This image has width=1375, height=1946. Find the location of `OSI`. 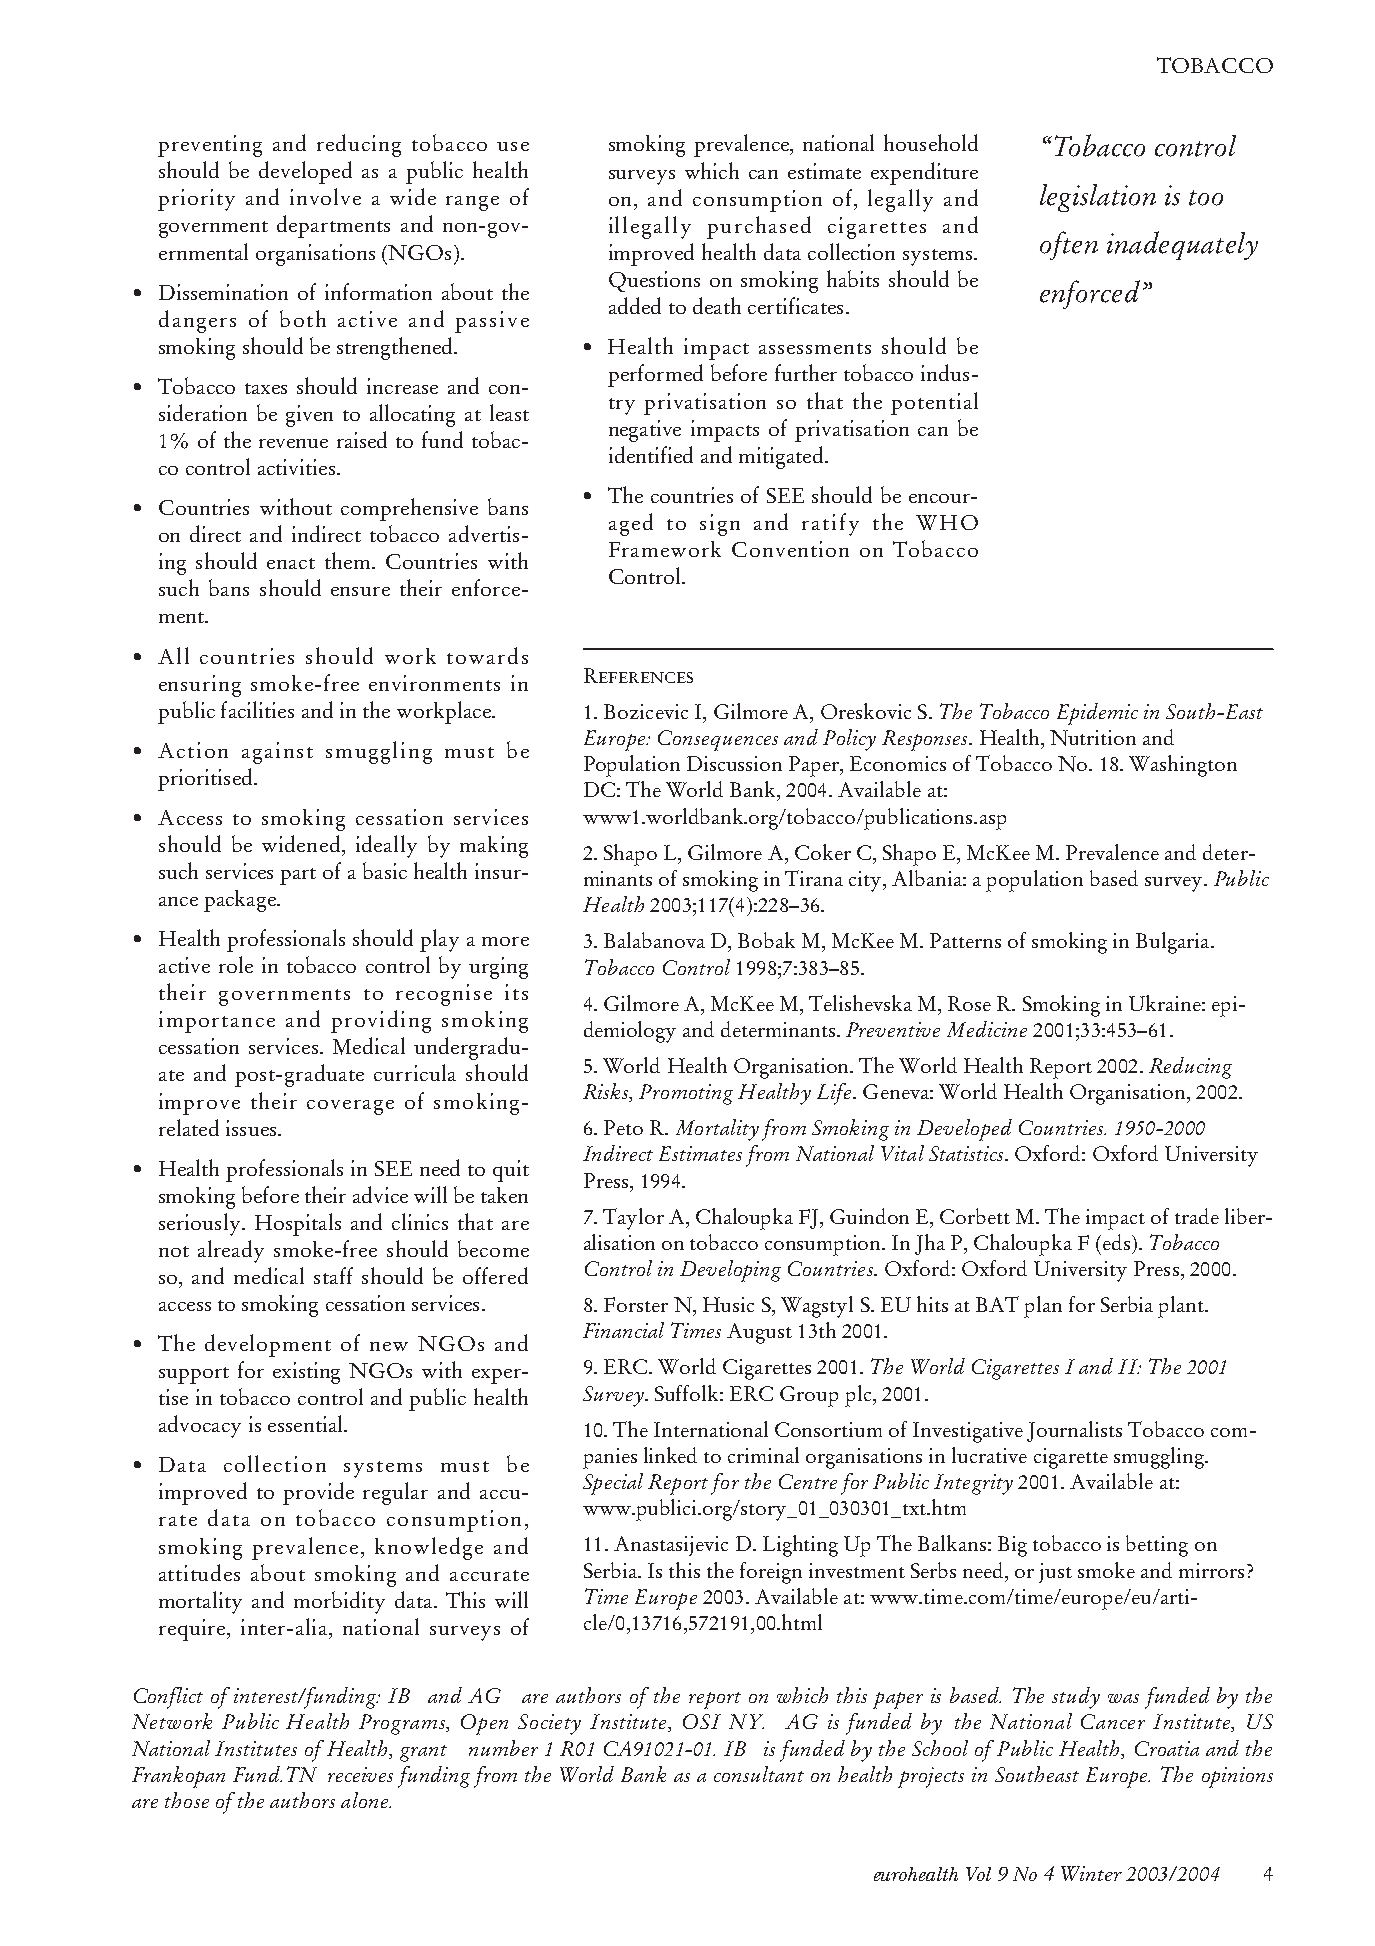

OSI is located at coordinates (702, 1721).
